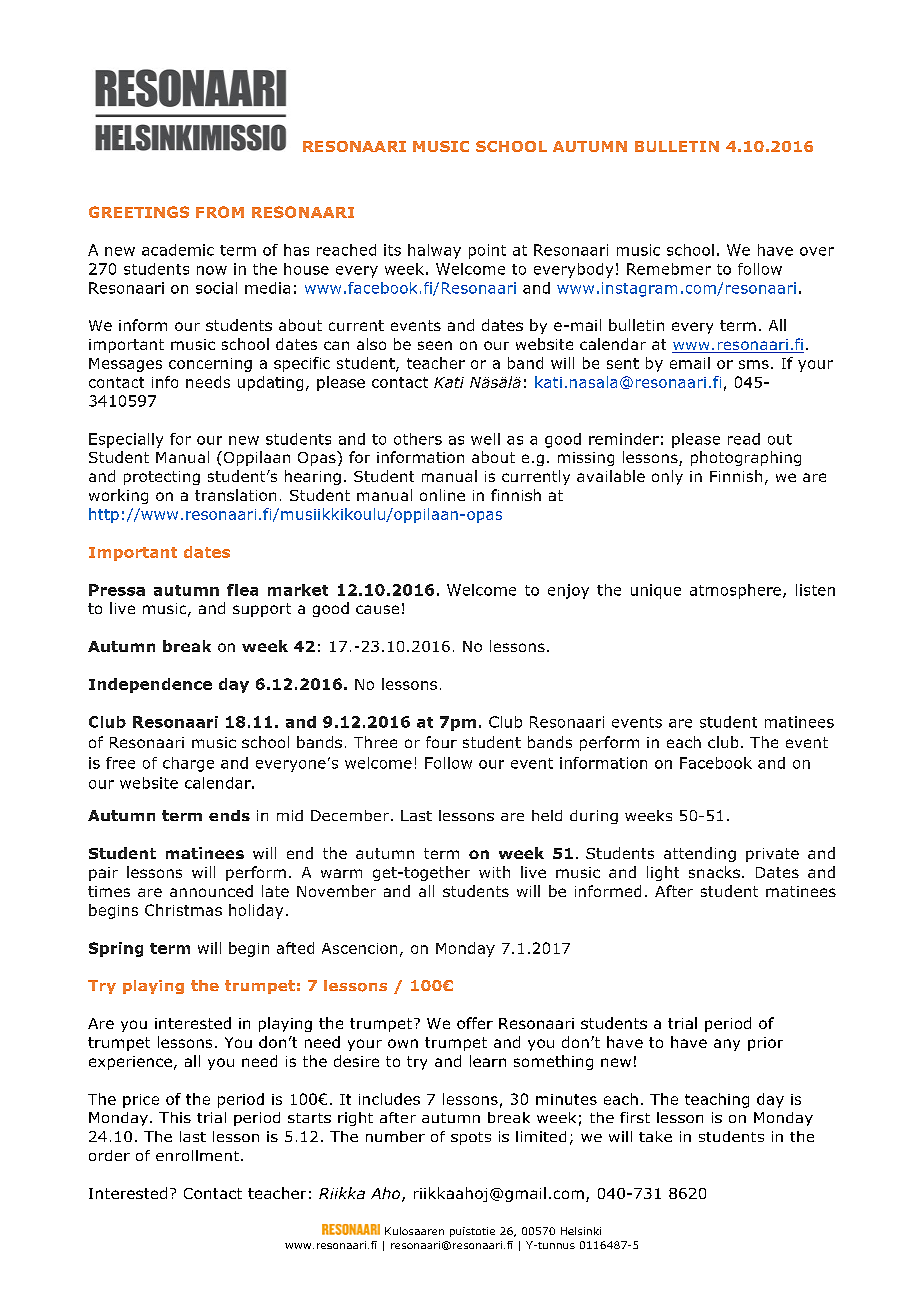 This screenshot has height=1308, width=924. Describe the element at coordinates (178, 250) in the screenshot. I see `academic` at that location.
